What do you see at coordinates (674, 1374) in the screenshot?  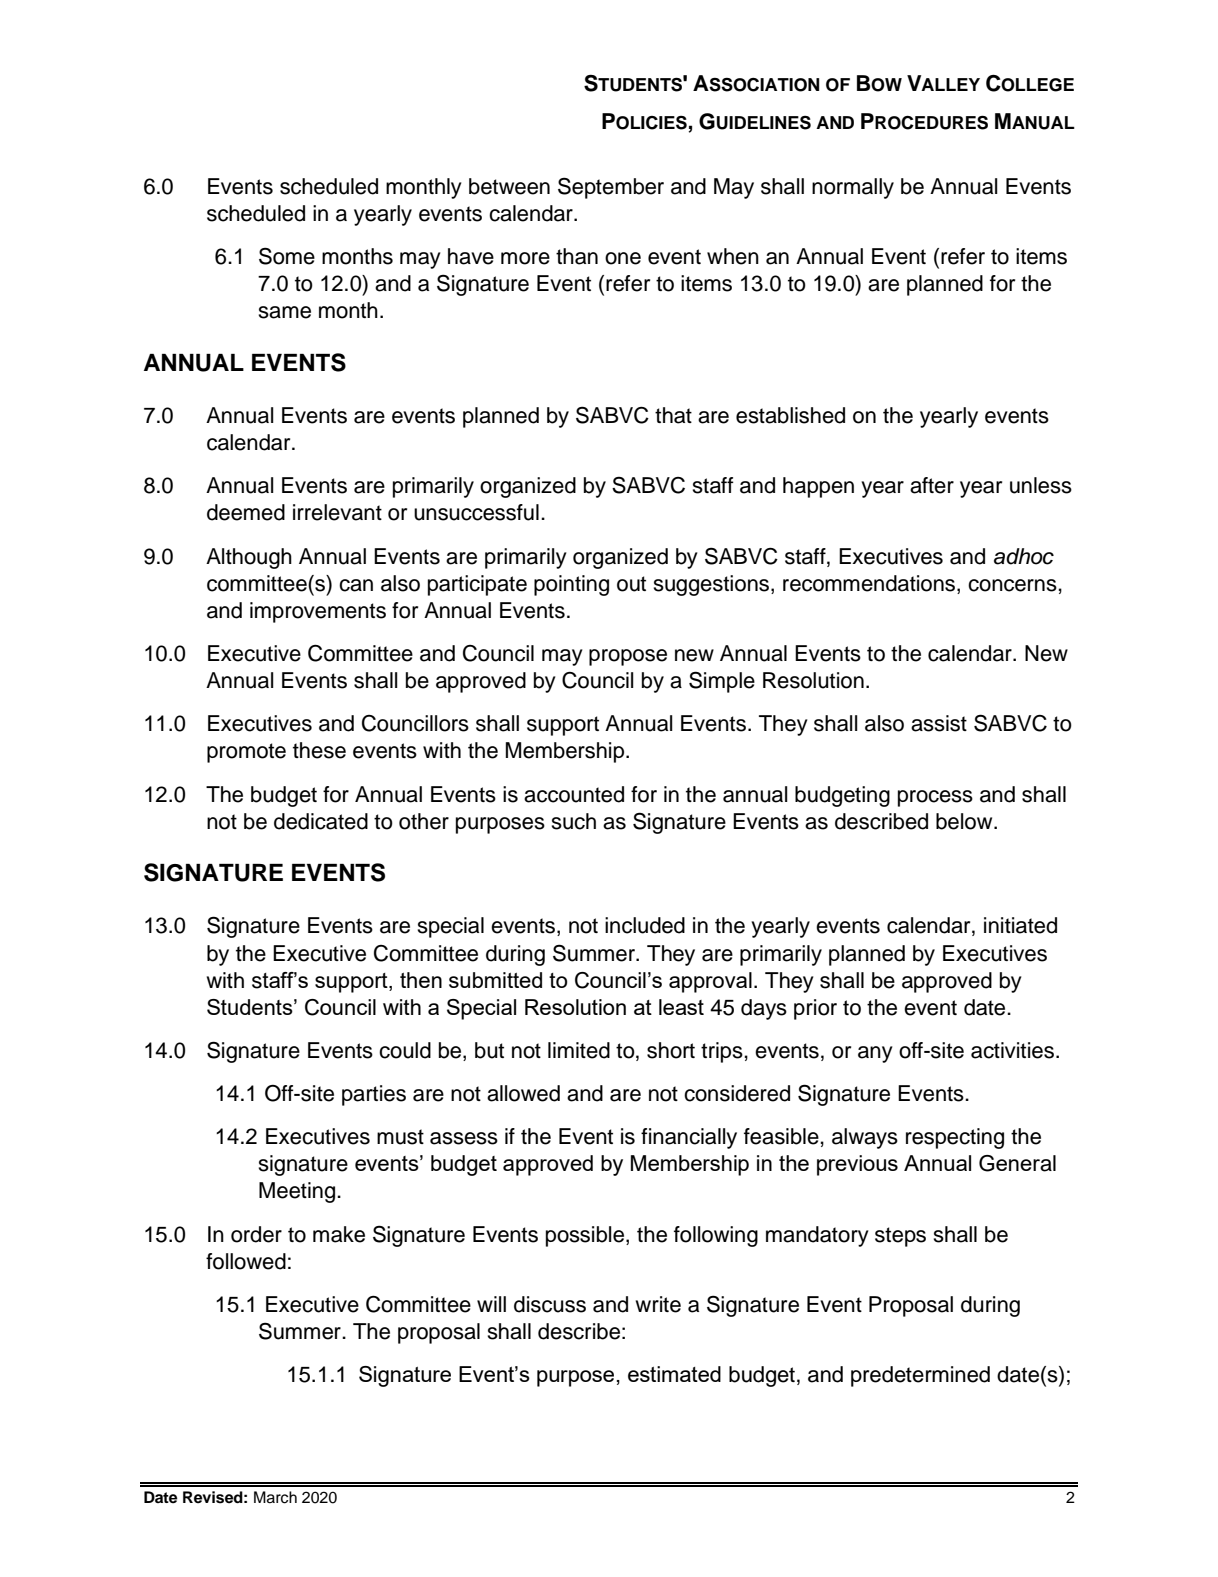 I see `estimated` at bounding box center [674, 1374].
